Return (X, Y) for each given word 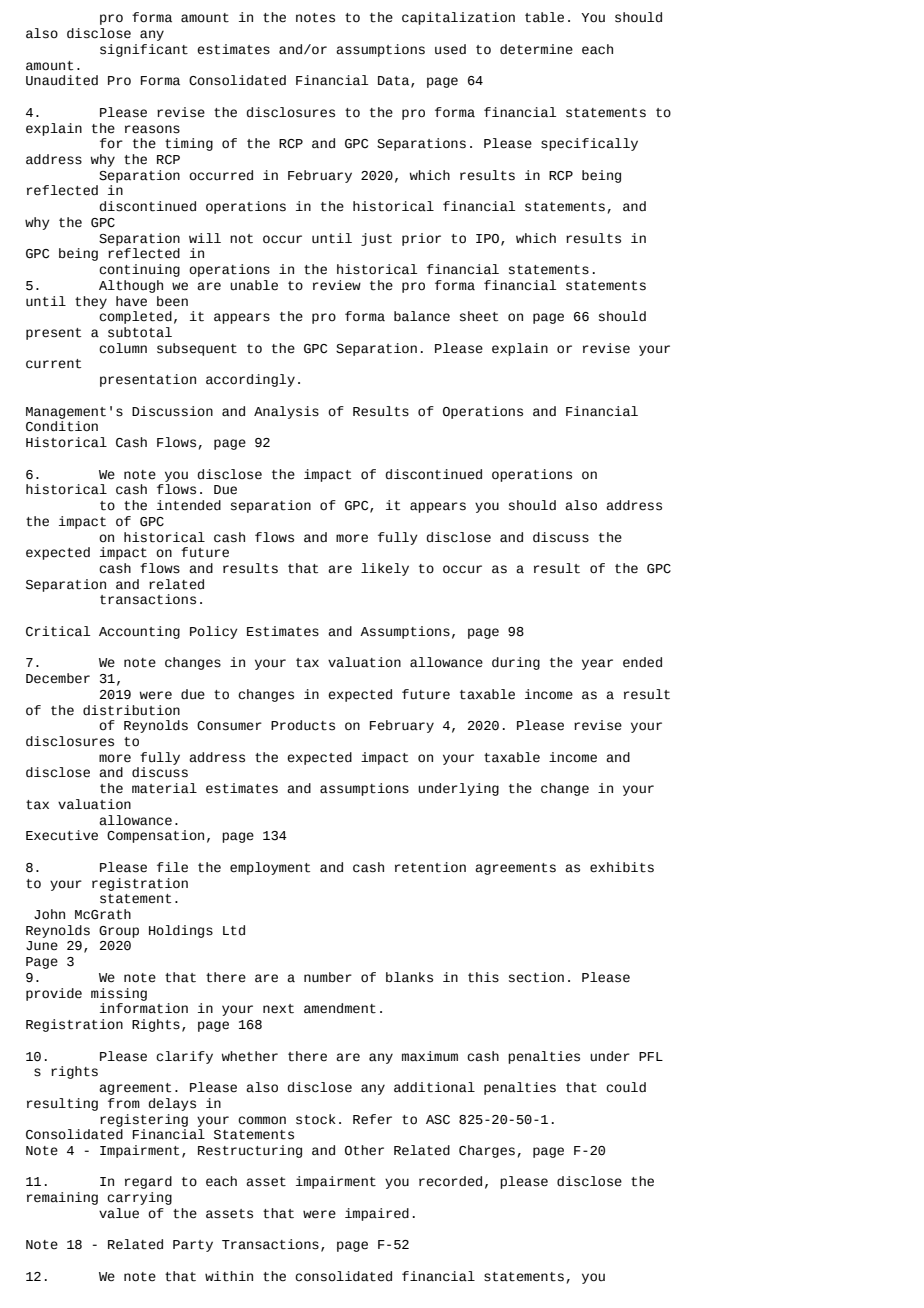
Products (303, 725)
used (450, 49)
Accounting (139, 632)
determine (536, 49)
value (119, 1213)
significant (144, 50)
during (516, 663)
